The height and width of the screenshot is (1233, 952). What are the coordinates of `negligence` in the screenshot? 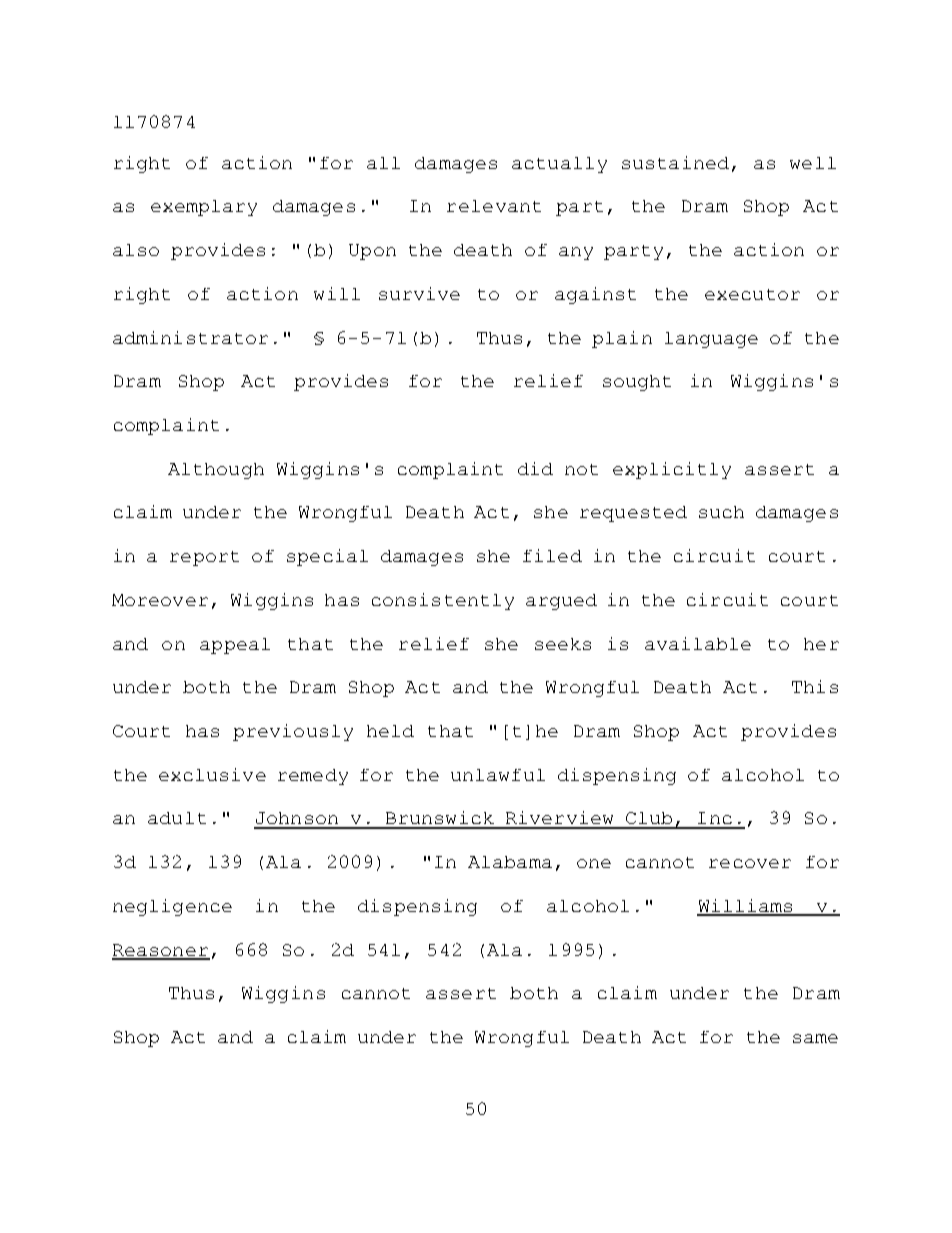 It's located at (172, 907).
